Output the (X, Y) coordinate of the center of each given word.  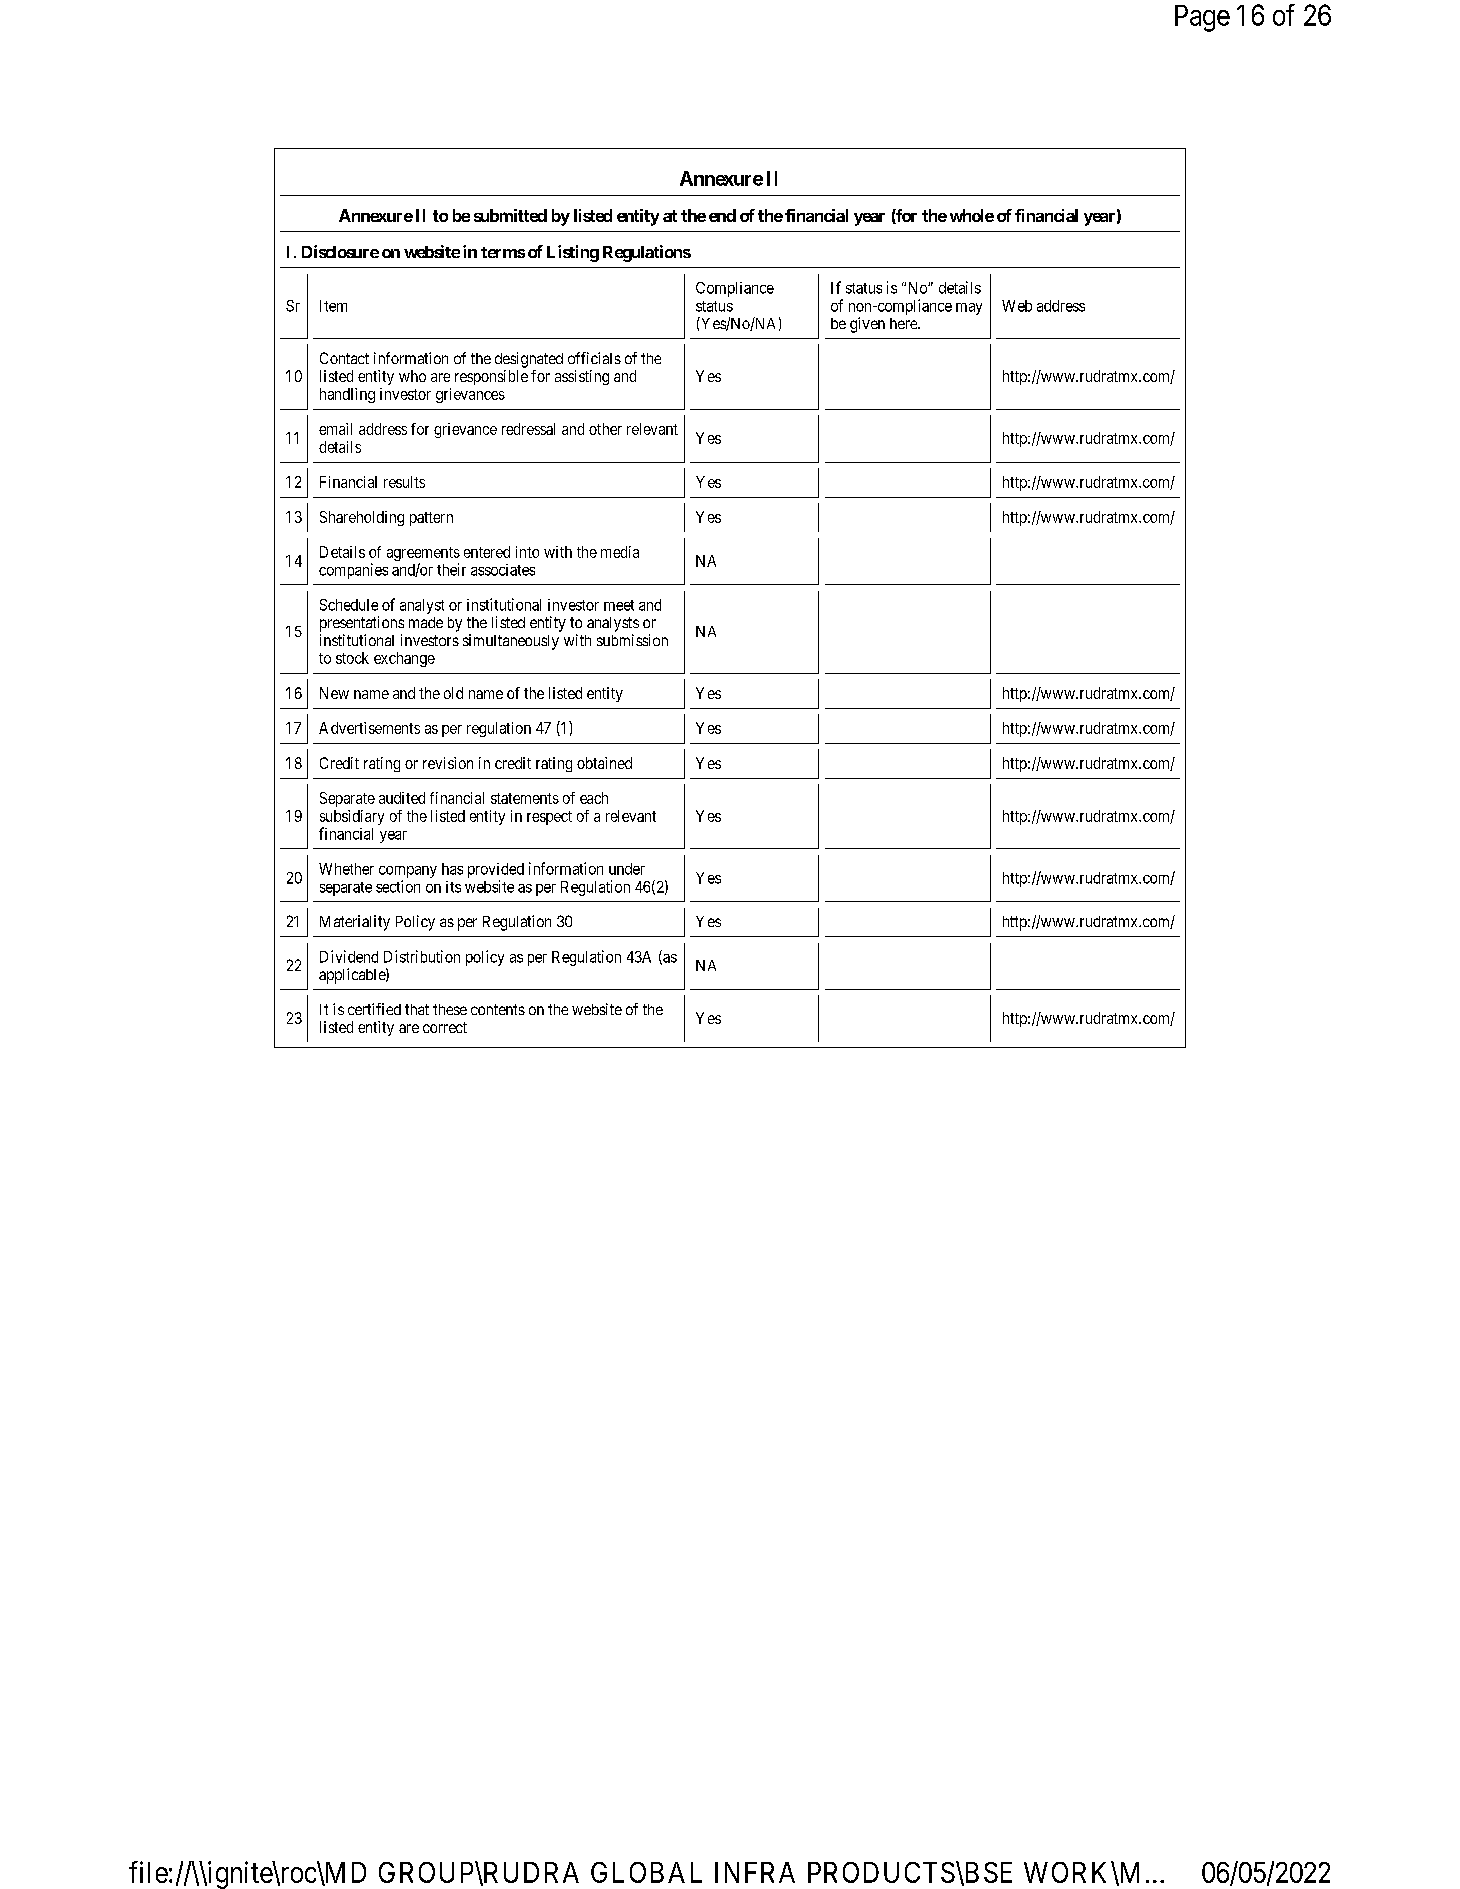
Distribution (422, 956)
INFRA (755, 1872)
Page (1202, 18)
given (867, 325)
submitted (510, 215)
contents (498, 1009)
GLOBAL (646, 1872)
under (627, 869)
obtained (604, 763)
